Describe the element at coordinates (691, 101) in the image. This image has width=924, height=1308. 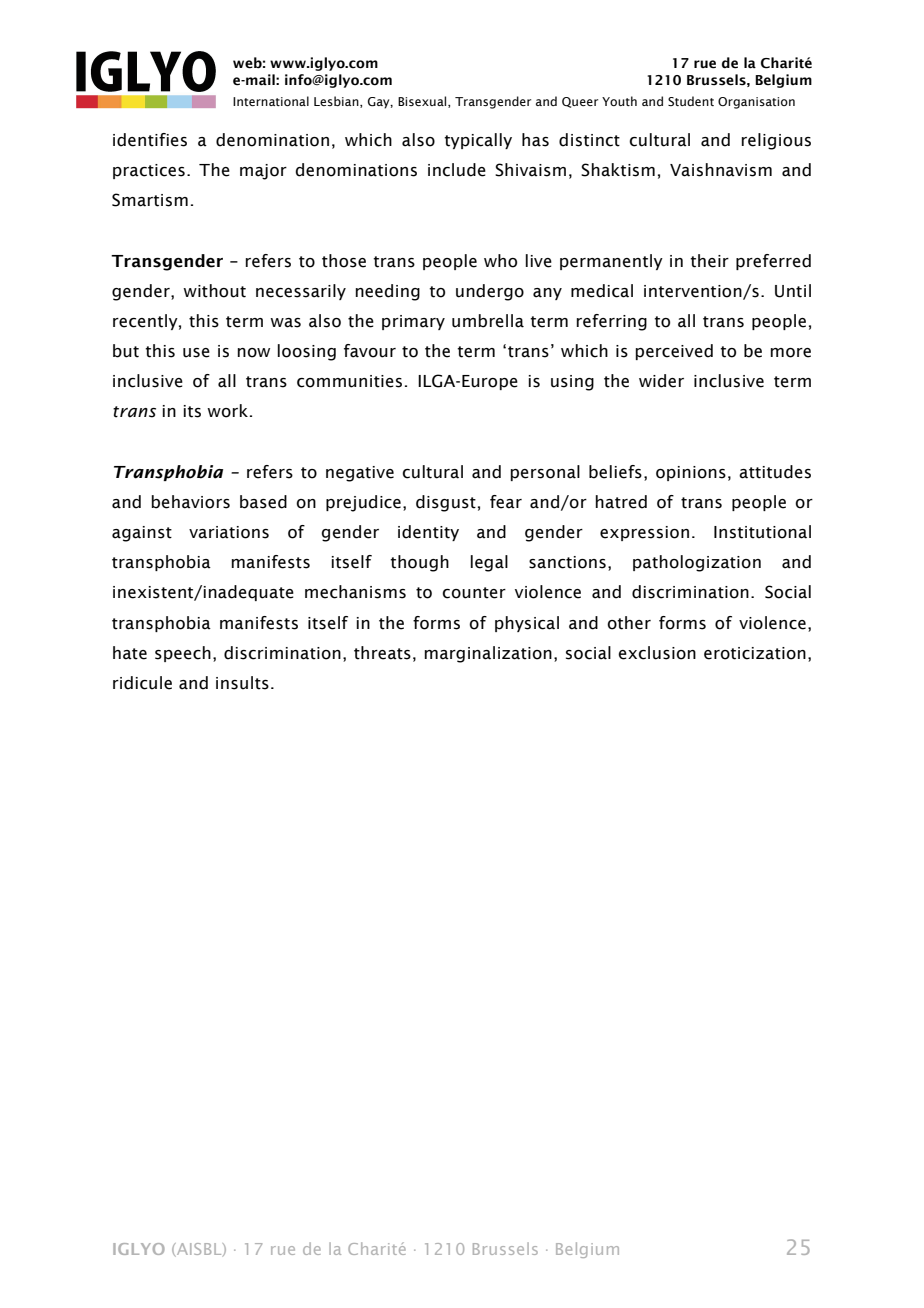
I see `Student` at that location.
